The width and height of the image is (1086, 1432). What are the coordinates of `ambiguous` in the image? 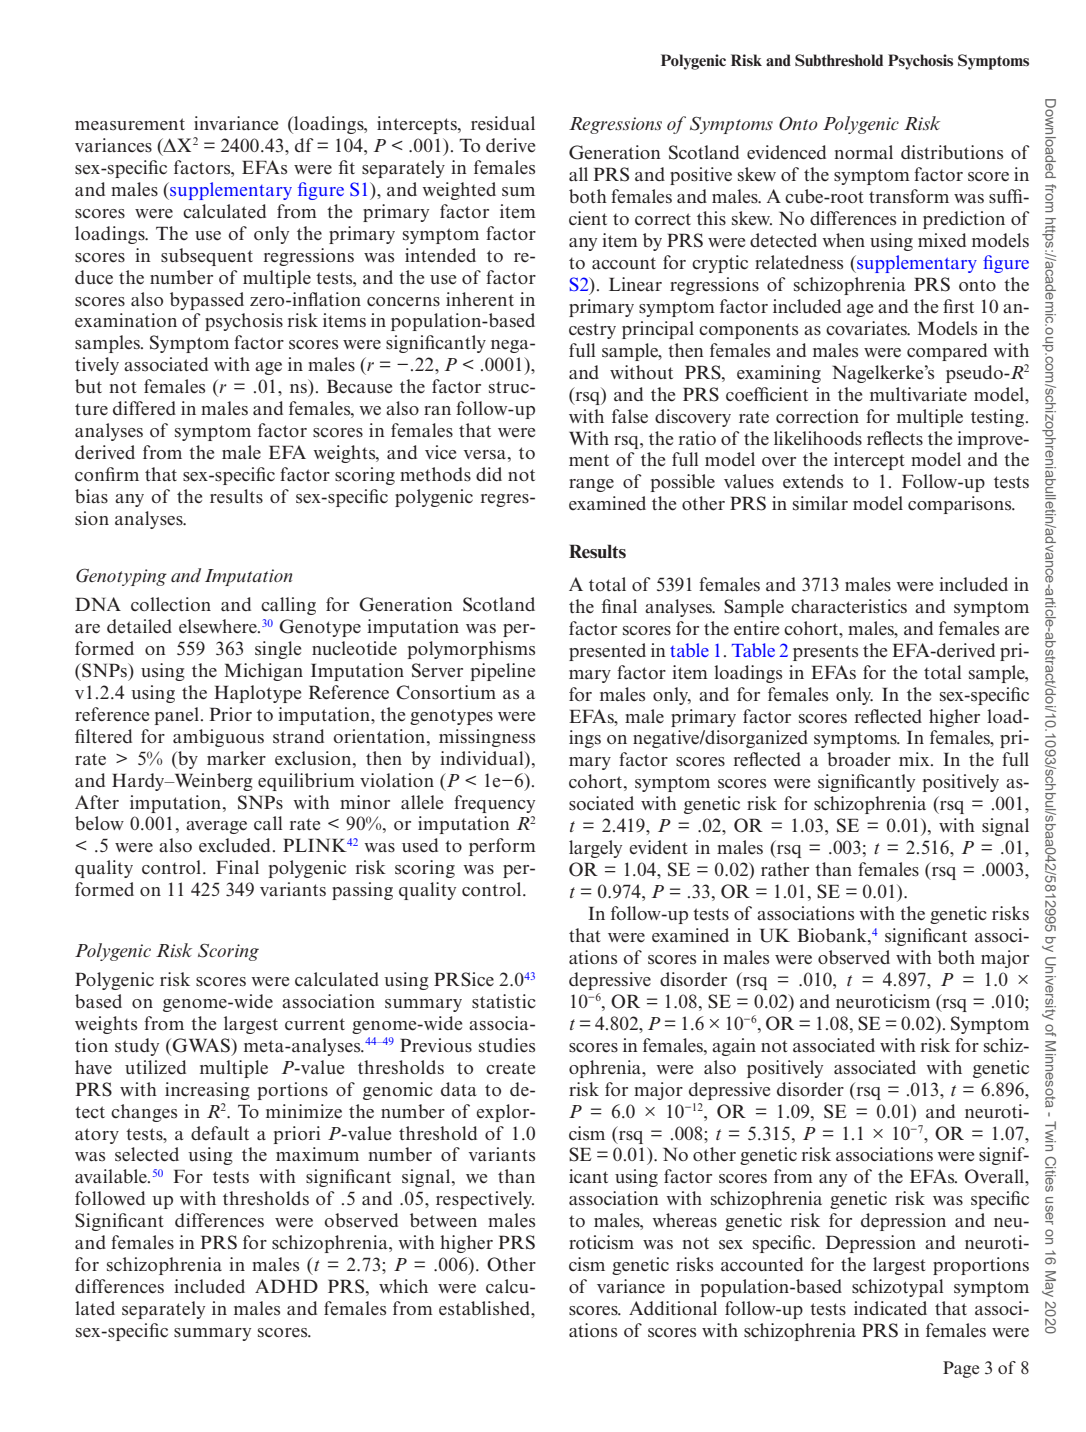 It's located at (218, 738).
